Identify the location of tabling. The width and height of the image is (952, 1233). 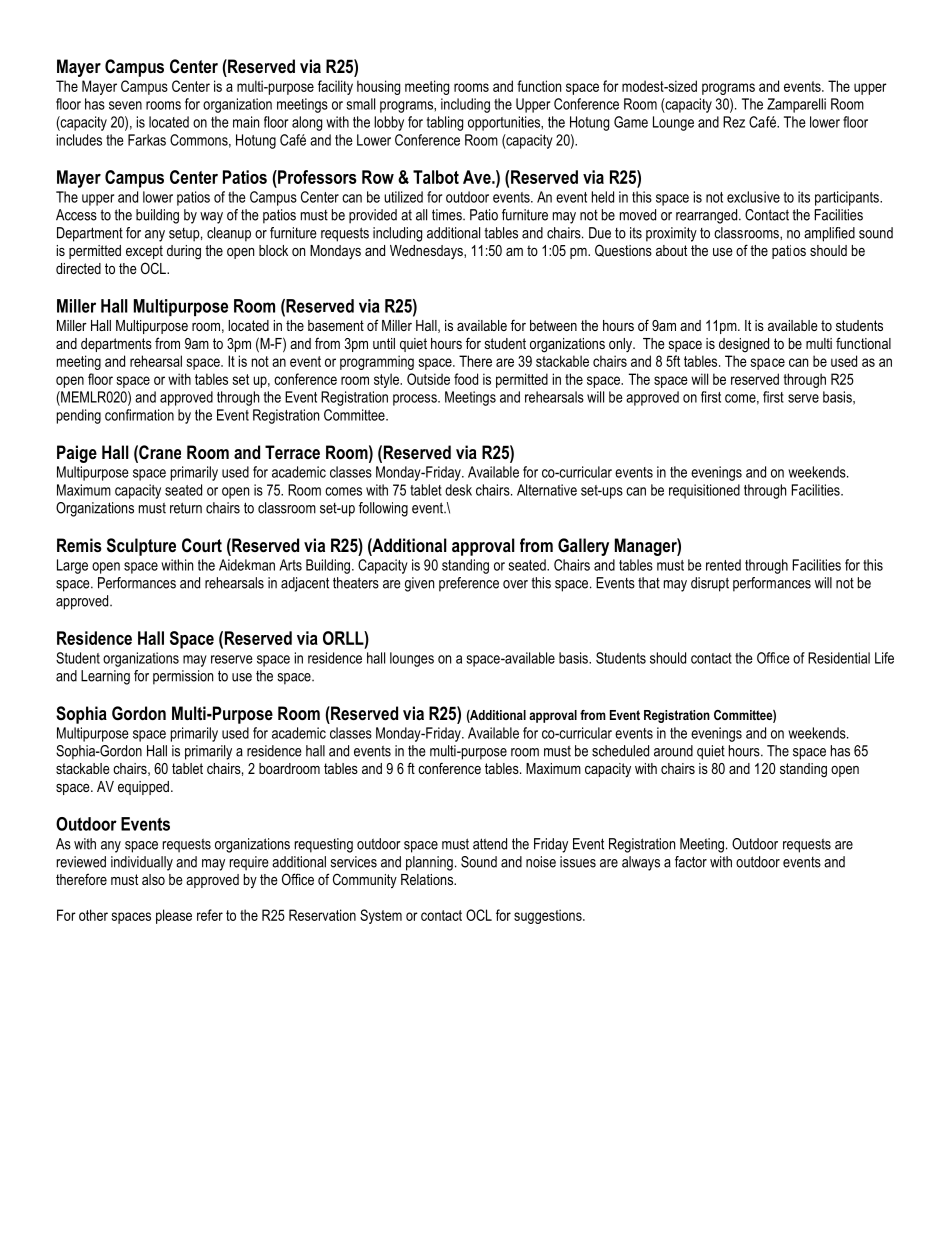
(445, 123).
